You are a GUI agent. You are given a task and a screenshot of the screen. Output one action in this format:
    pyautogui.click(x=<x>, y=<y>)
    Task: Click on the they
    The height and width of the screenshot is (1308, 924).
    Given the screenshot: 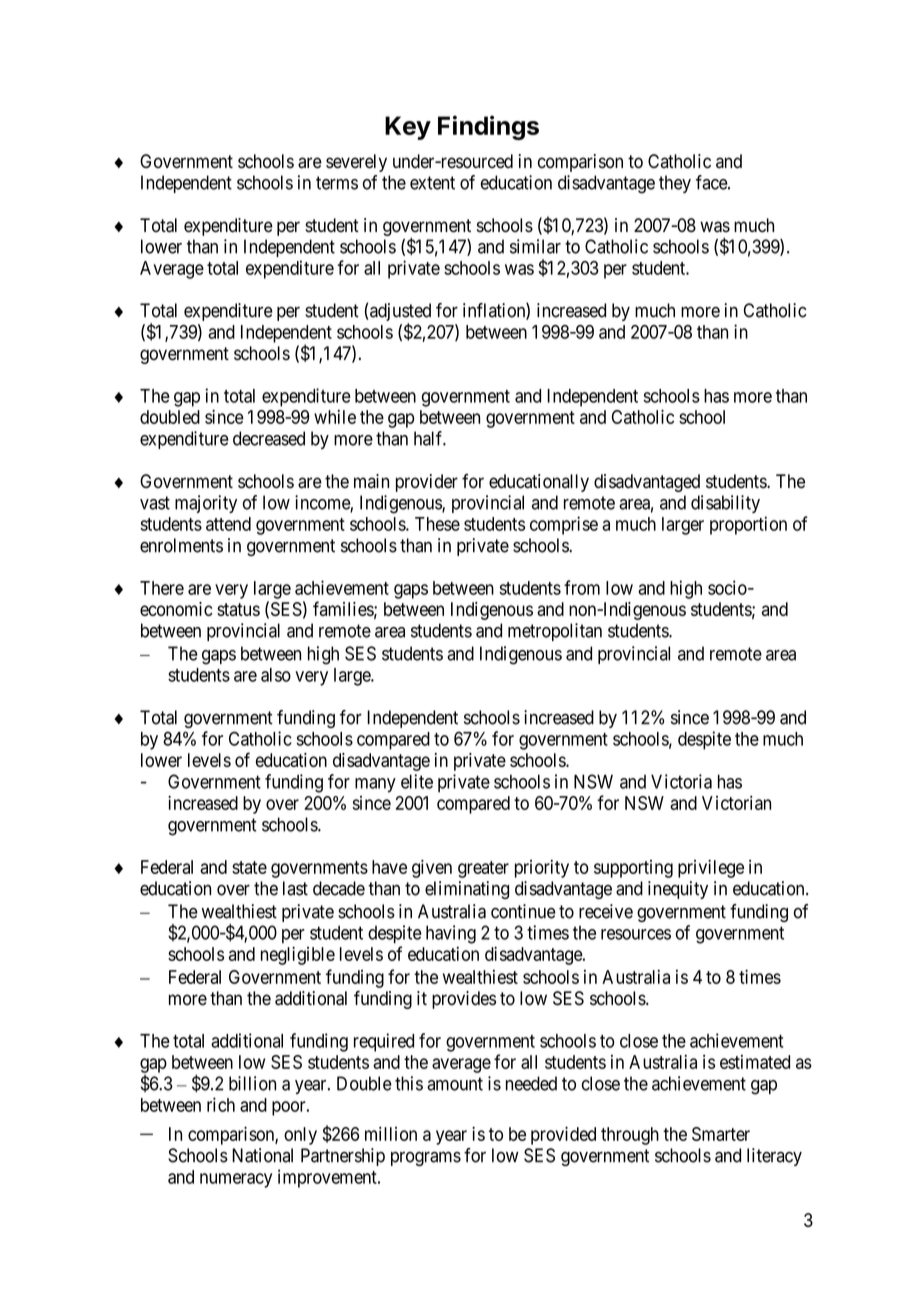 What is the action you would take?
    pyautogui.click(x=675, y=184)
